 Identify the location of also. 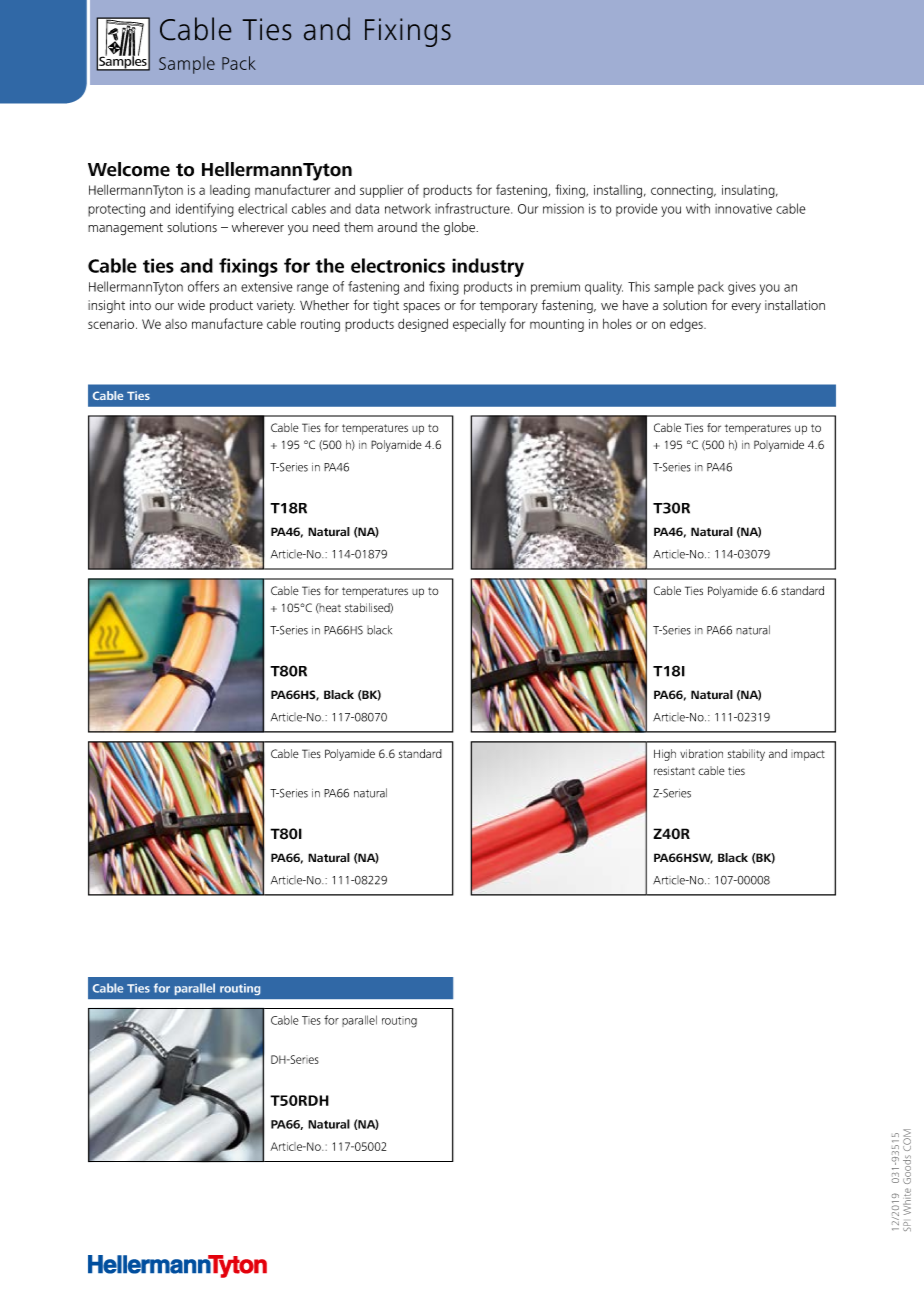
(176, 324).
